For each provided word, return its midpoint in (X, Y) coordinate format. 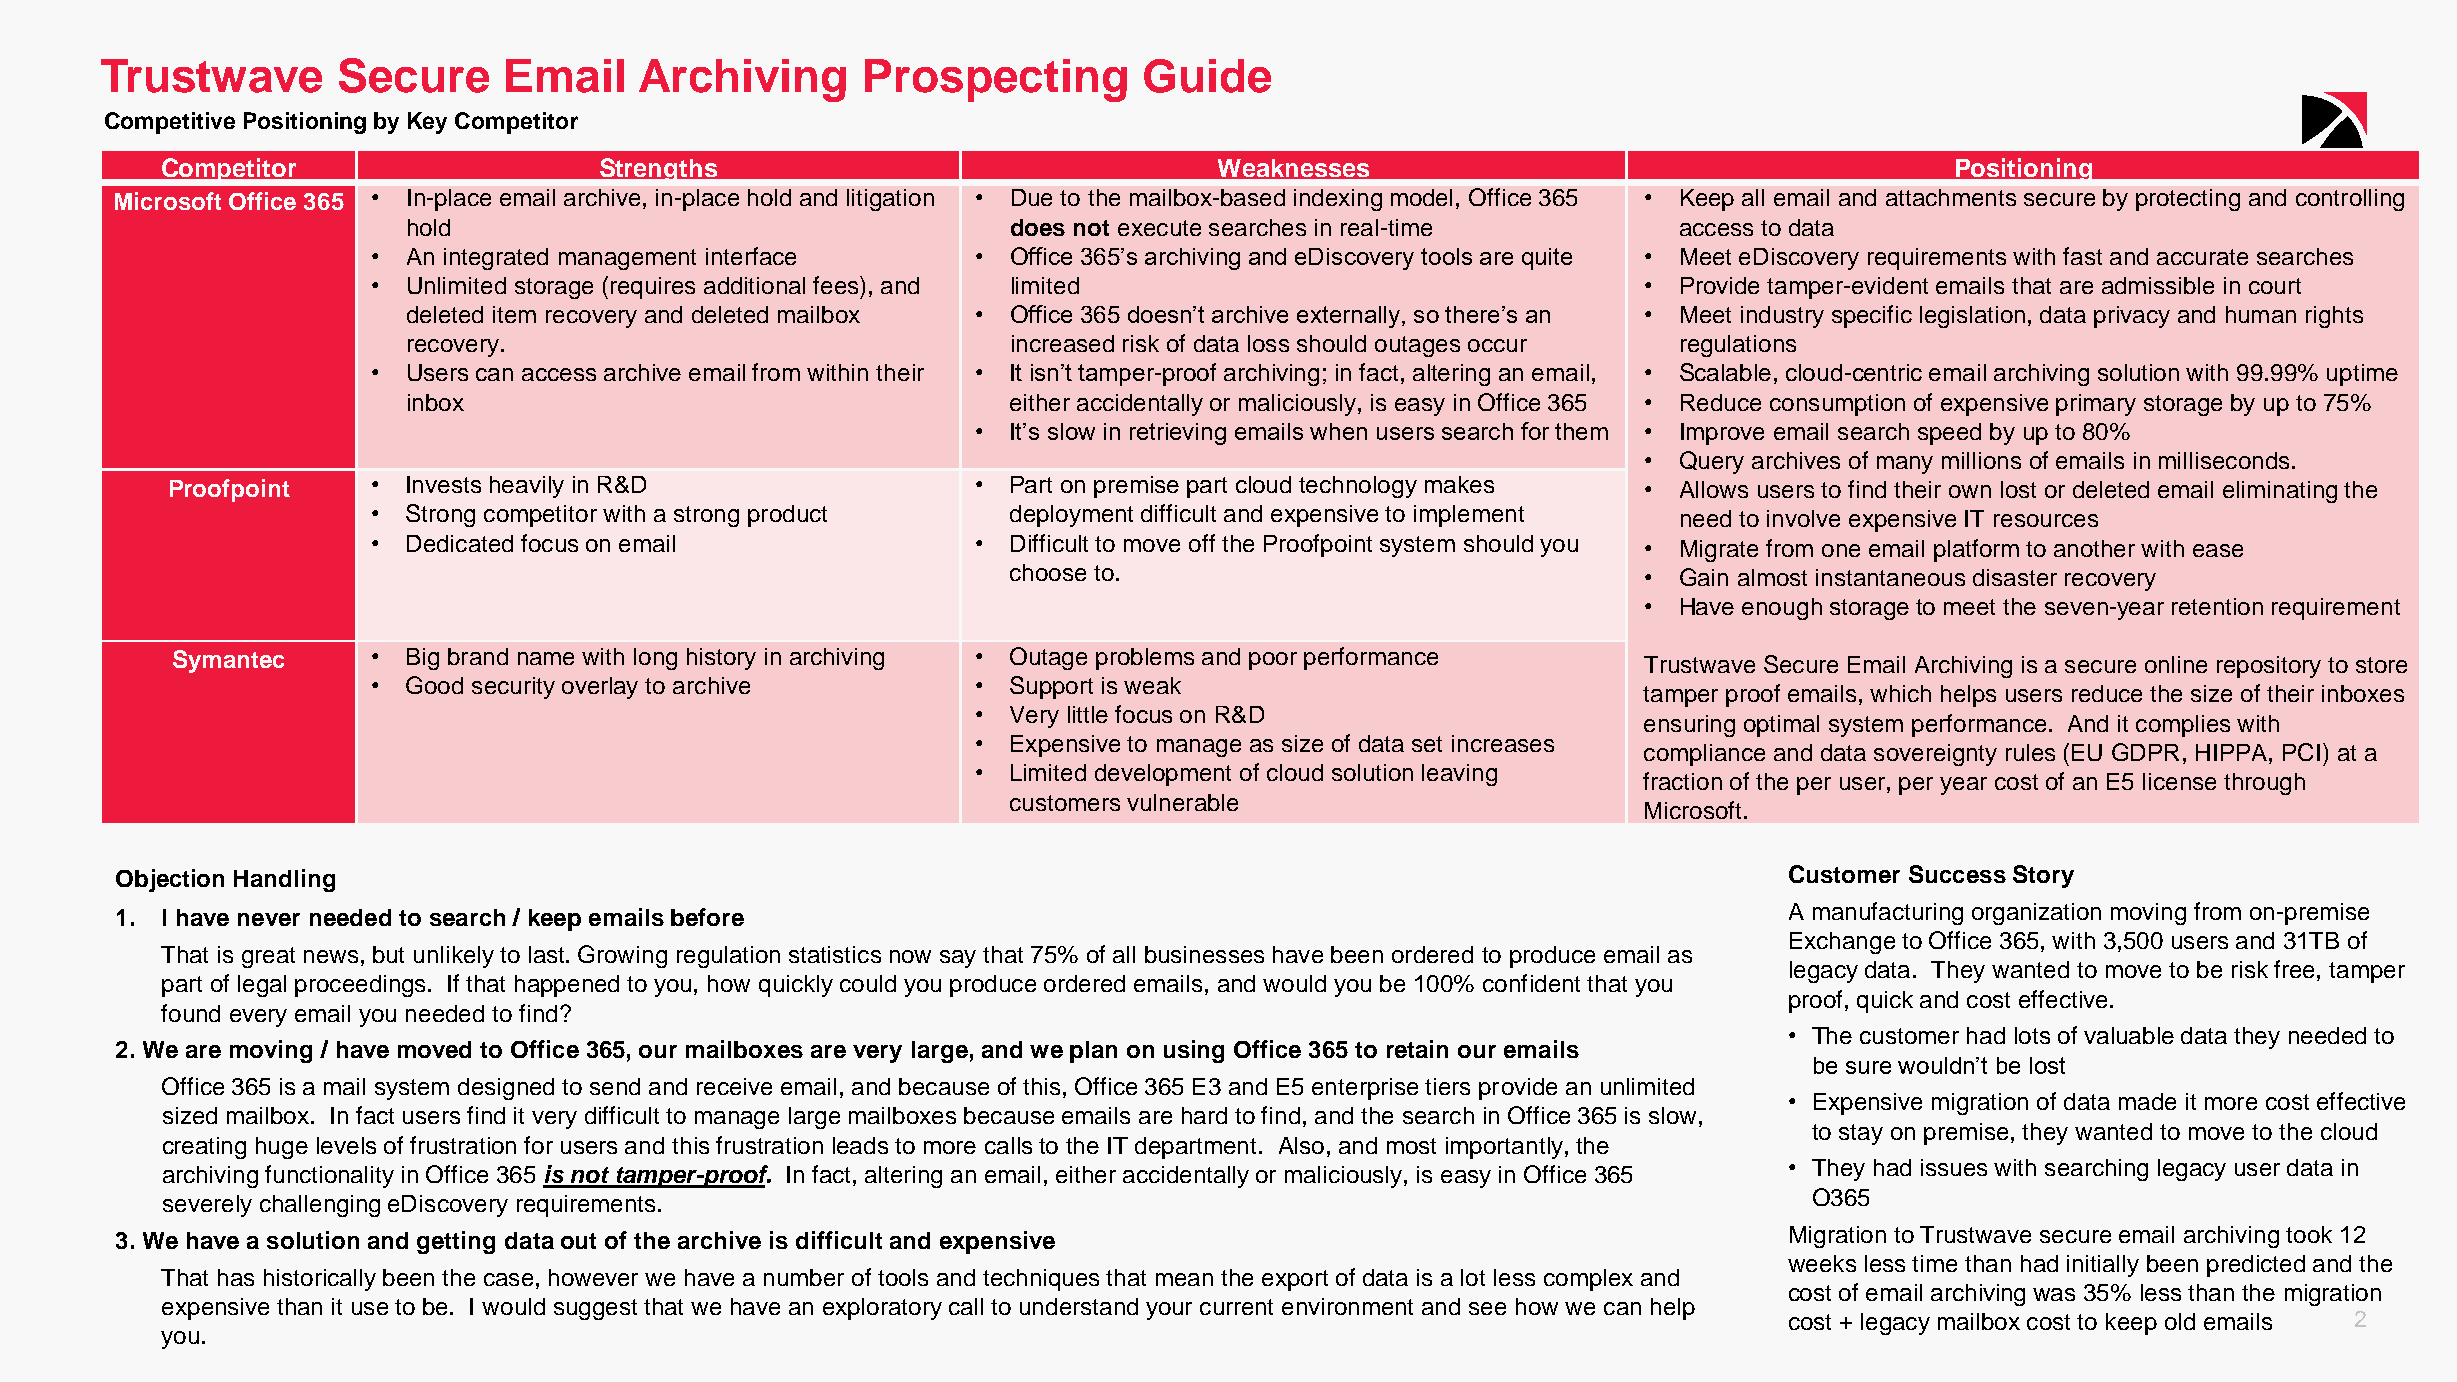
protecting (2188, 200)
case (508, 1279)
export (1295, 1280)
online (2176, 664)
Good (434, 685)
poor (1273, 661)
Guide (1207, 76)
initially (2103, 1266)
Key (427, 123)
